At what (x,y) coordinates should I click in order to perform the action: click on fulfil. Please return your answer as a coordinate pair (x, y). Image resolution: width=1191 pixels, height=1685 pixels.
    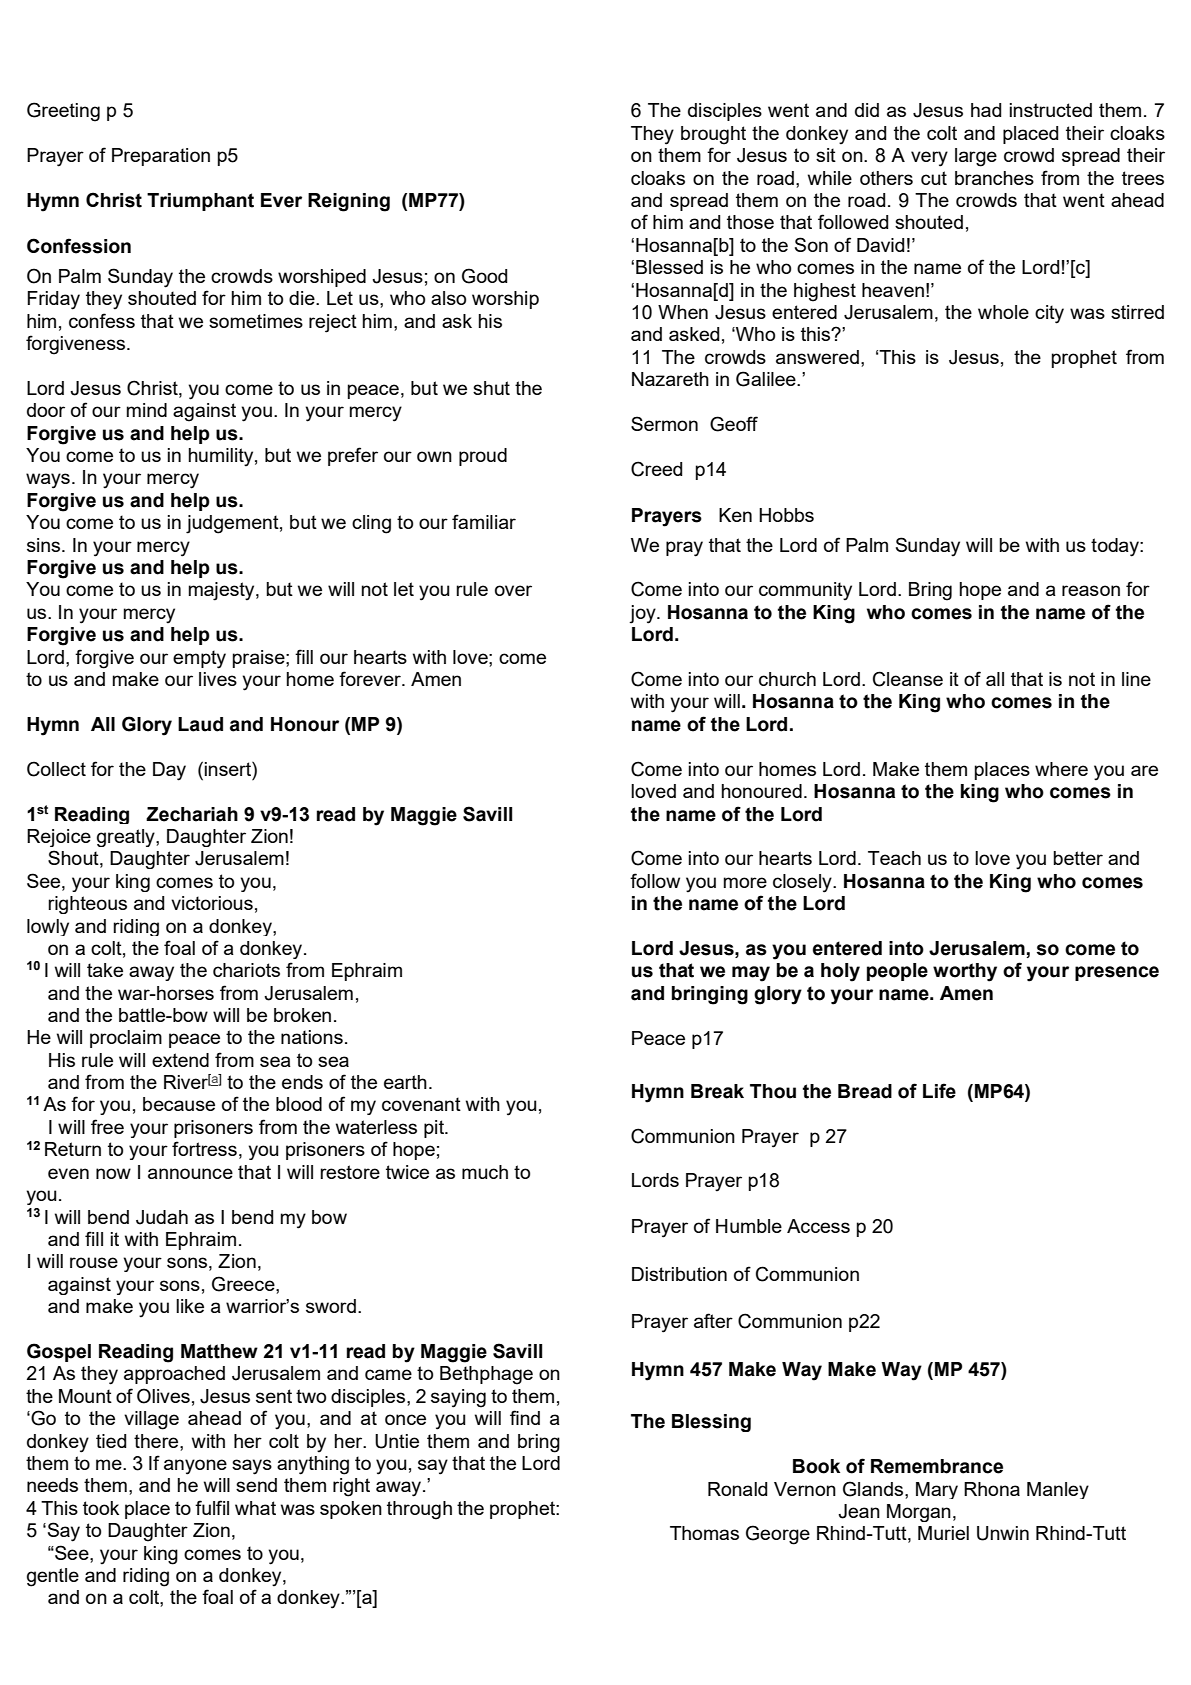
    Looking at the image, I should click on (212, 1507).
